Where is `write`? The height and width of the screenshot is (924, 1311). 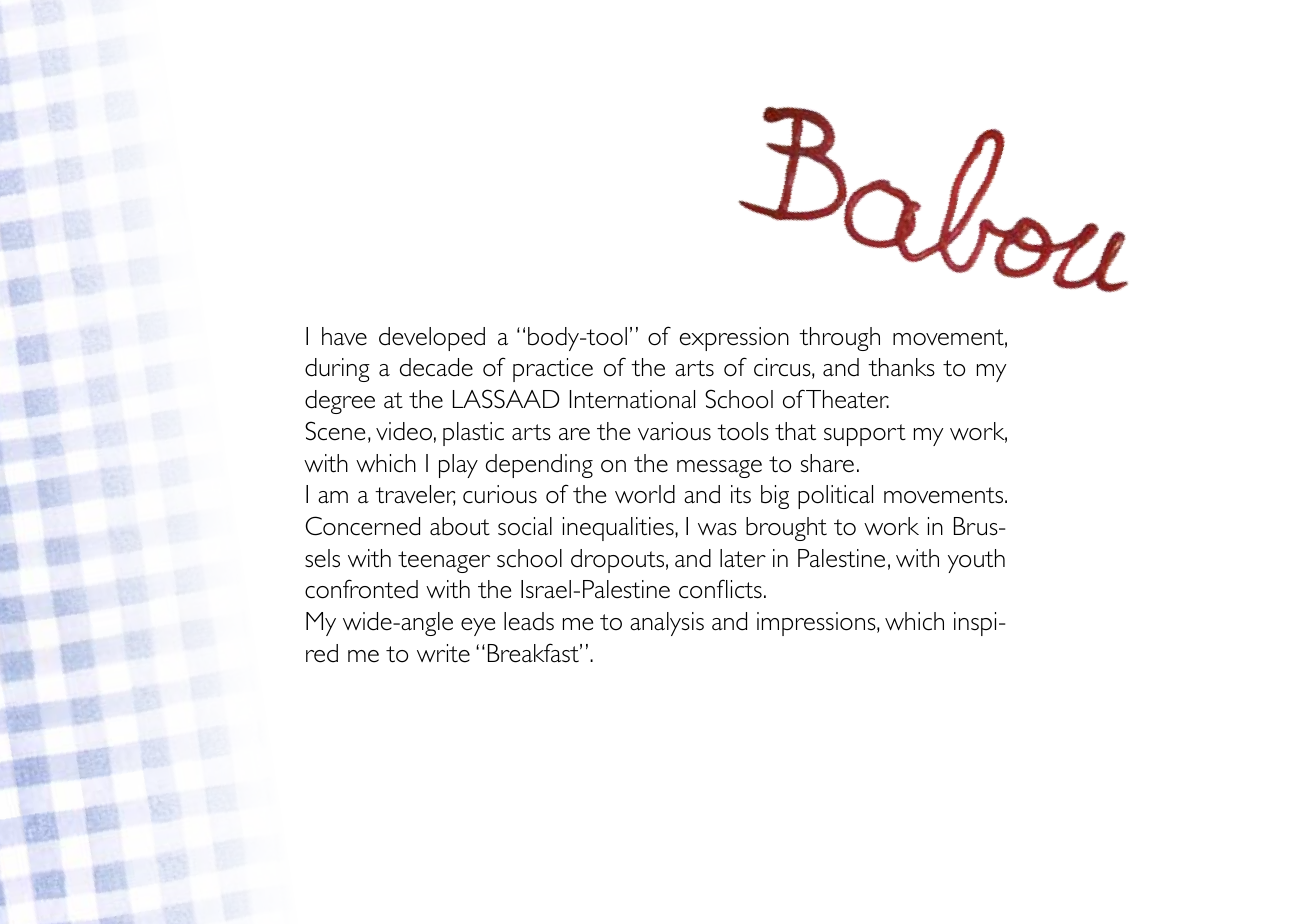 write is located at coordinates (443, 653).
